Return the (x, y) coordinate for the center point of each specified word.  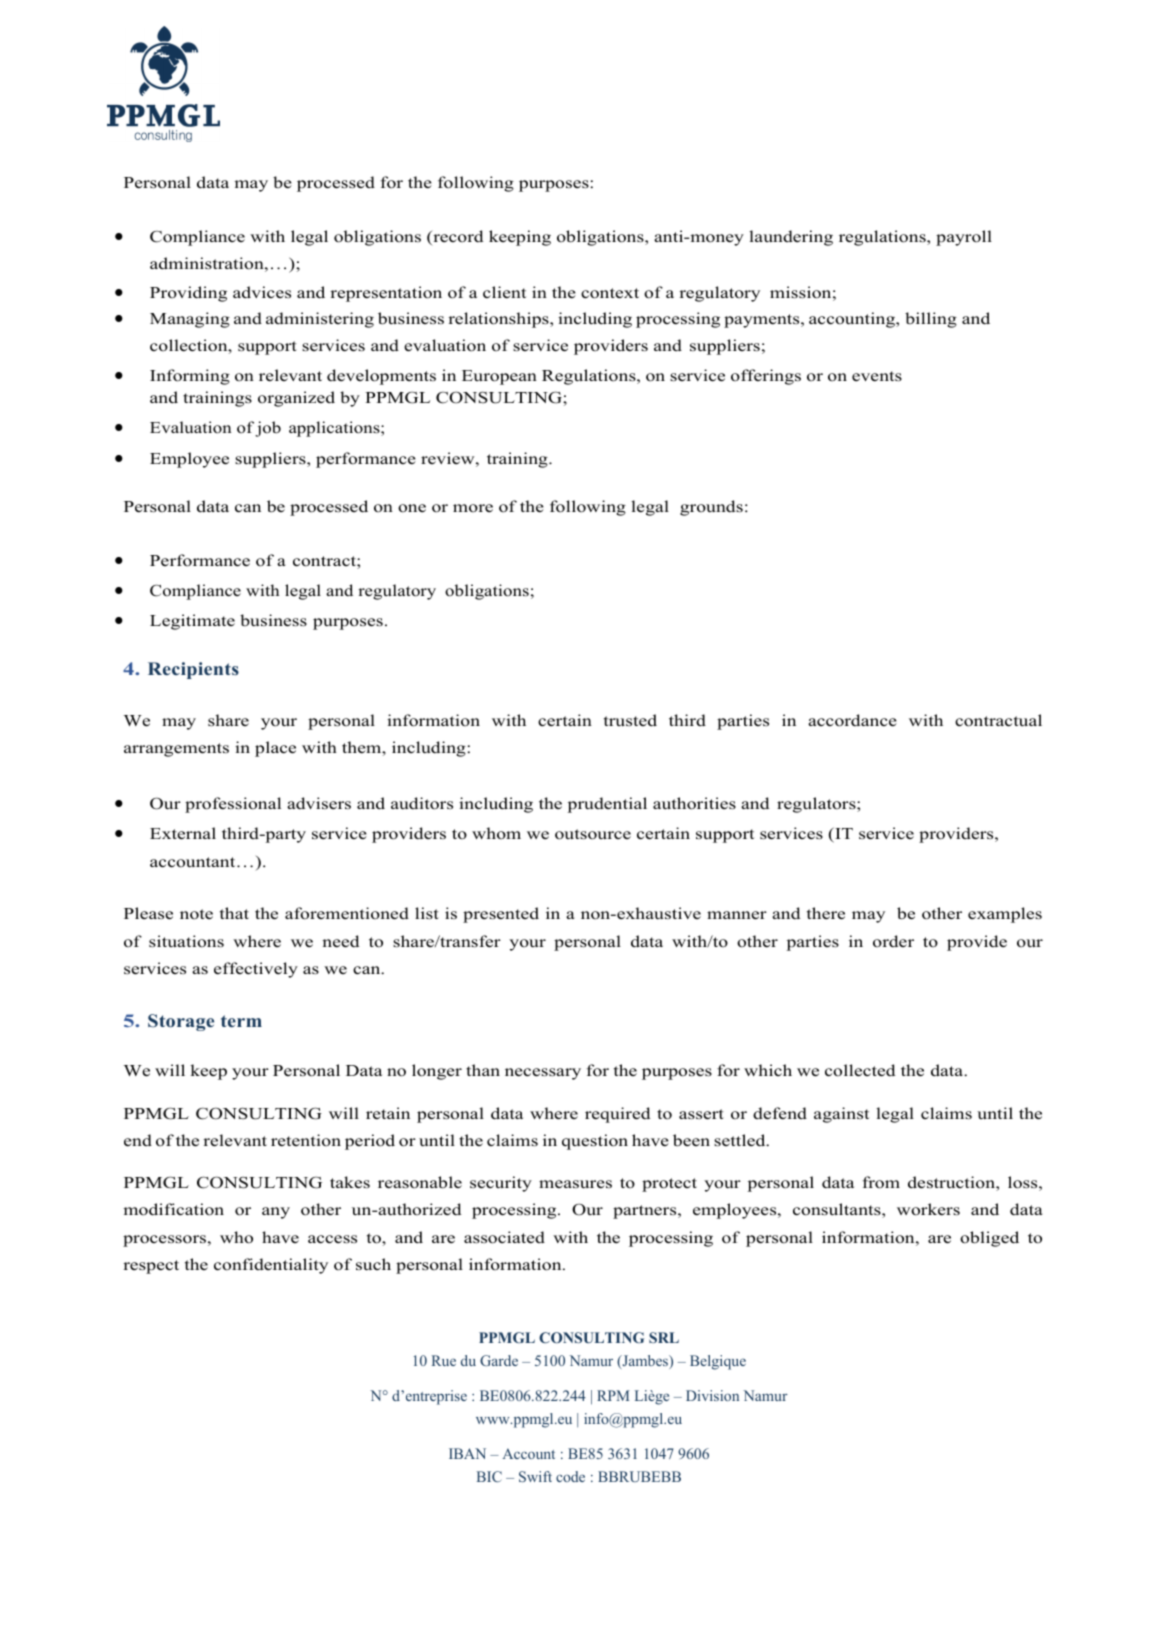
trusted (630, 720)
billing (931, 320)
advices (262, 292)
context (610, 293)
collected (860, 1070)
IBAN (467, 1453)
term (241, 1021)
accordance (852, 720)
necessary (543, 1074)
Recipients (193, 670)
